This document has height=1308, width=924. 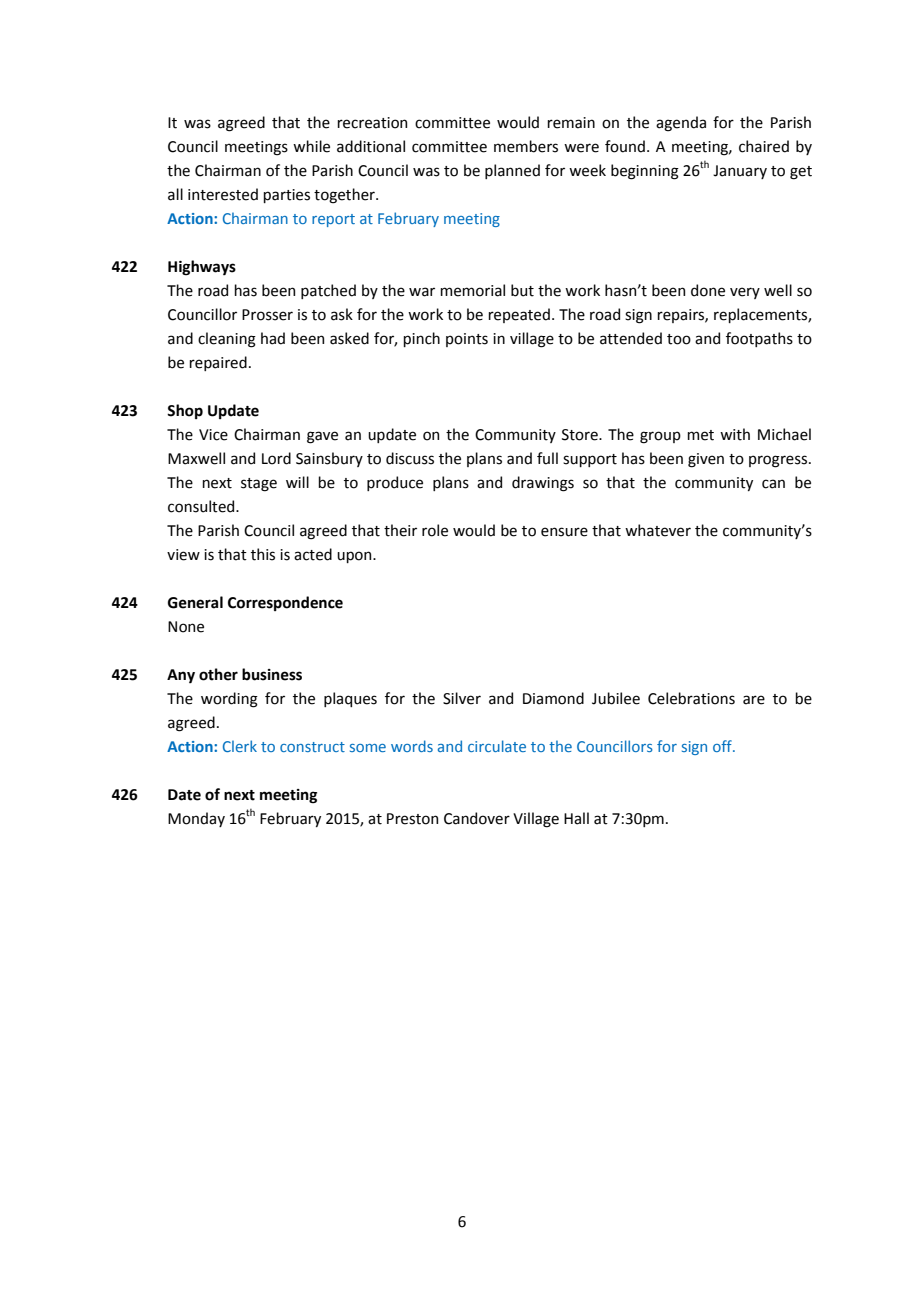 What do you see at coordinates (196, 819) in the document?
I see `Monday` at bounding box center [196, 819].
